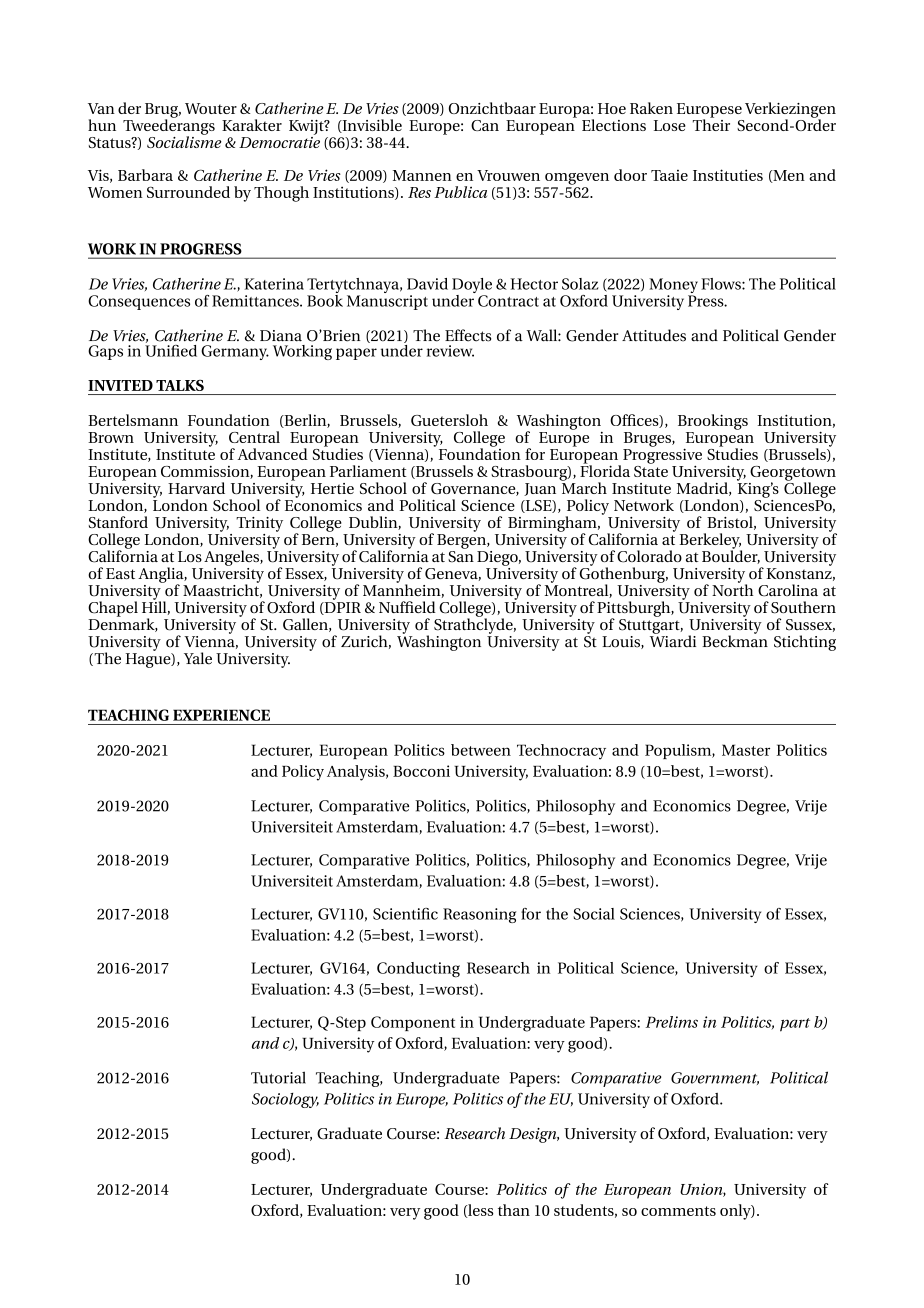  What do you see at coordinates (278, 1077) in the image?
I see `Tutorial` at bounding box center [278, 1077].
